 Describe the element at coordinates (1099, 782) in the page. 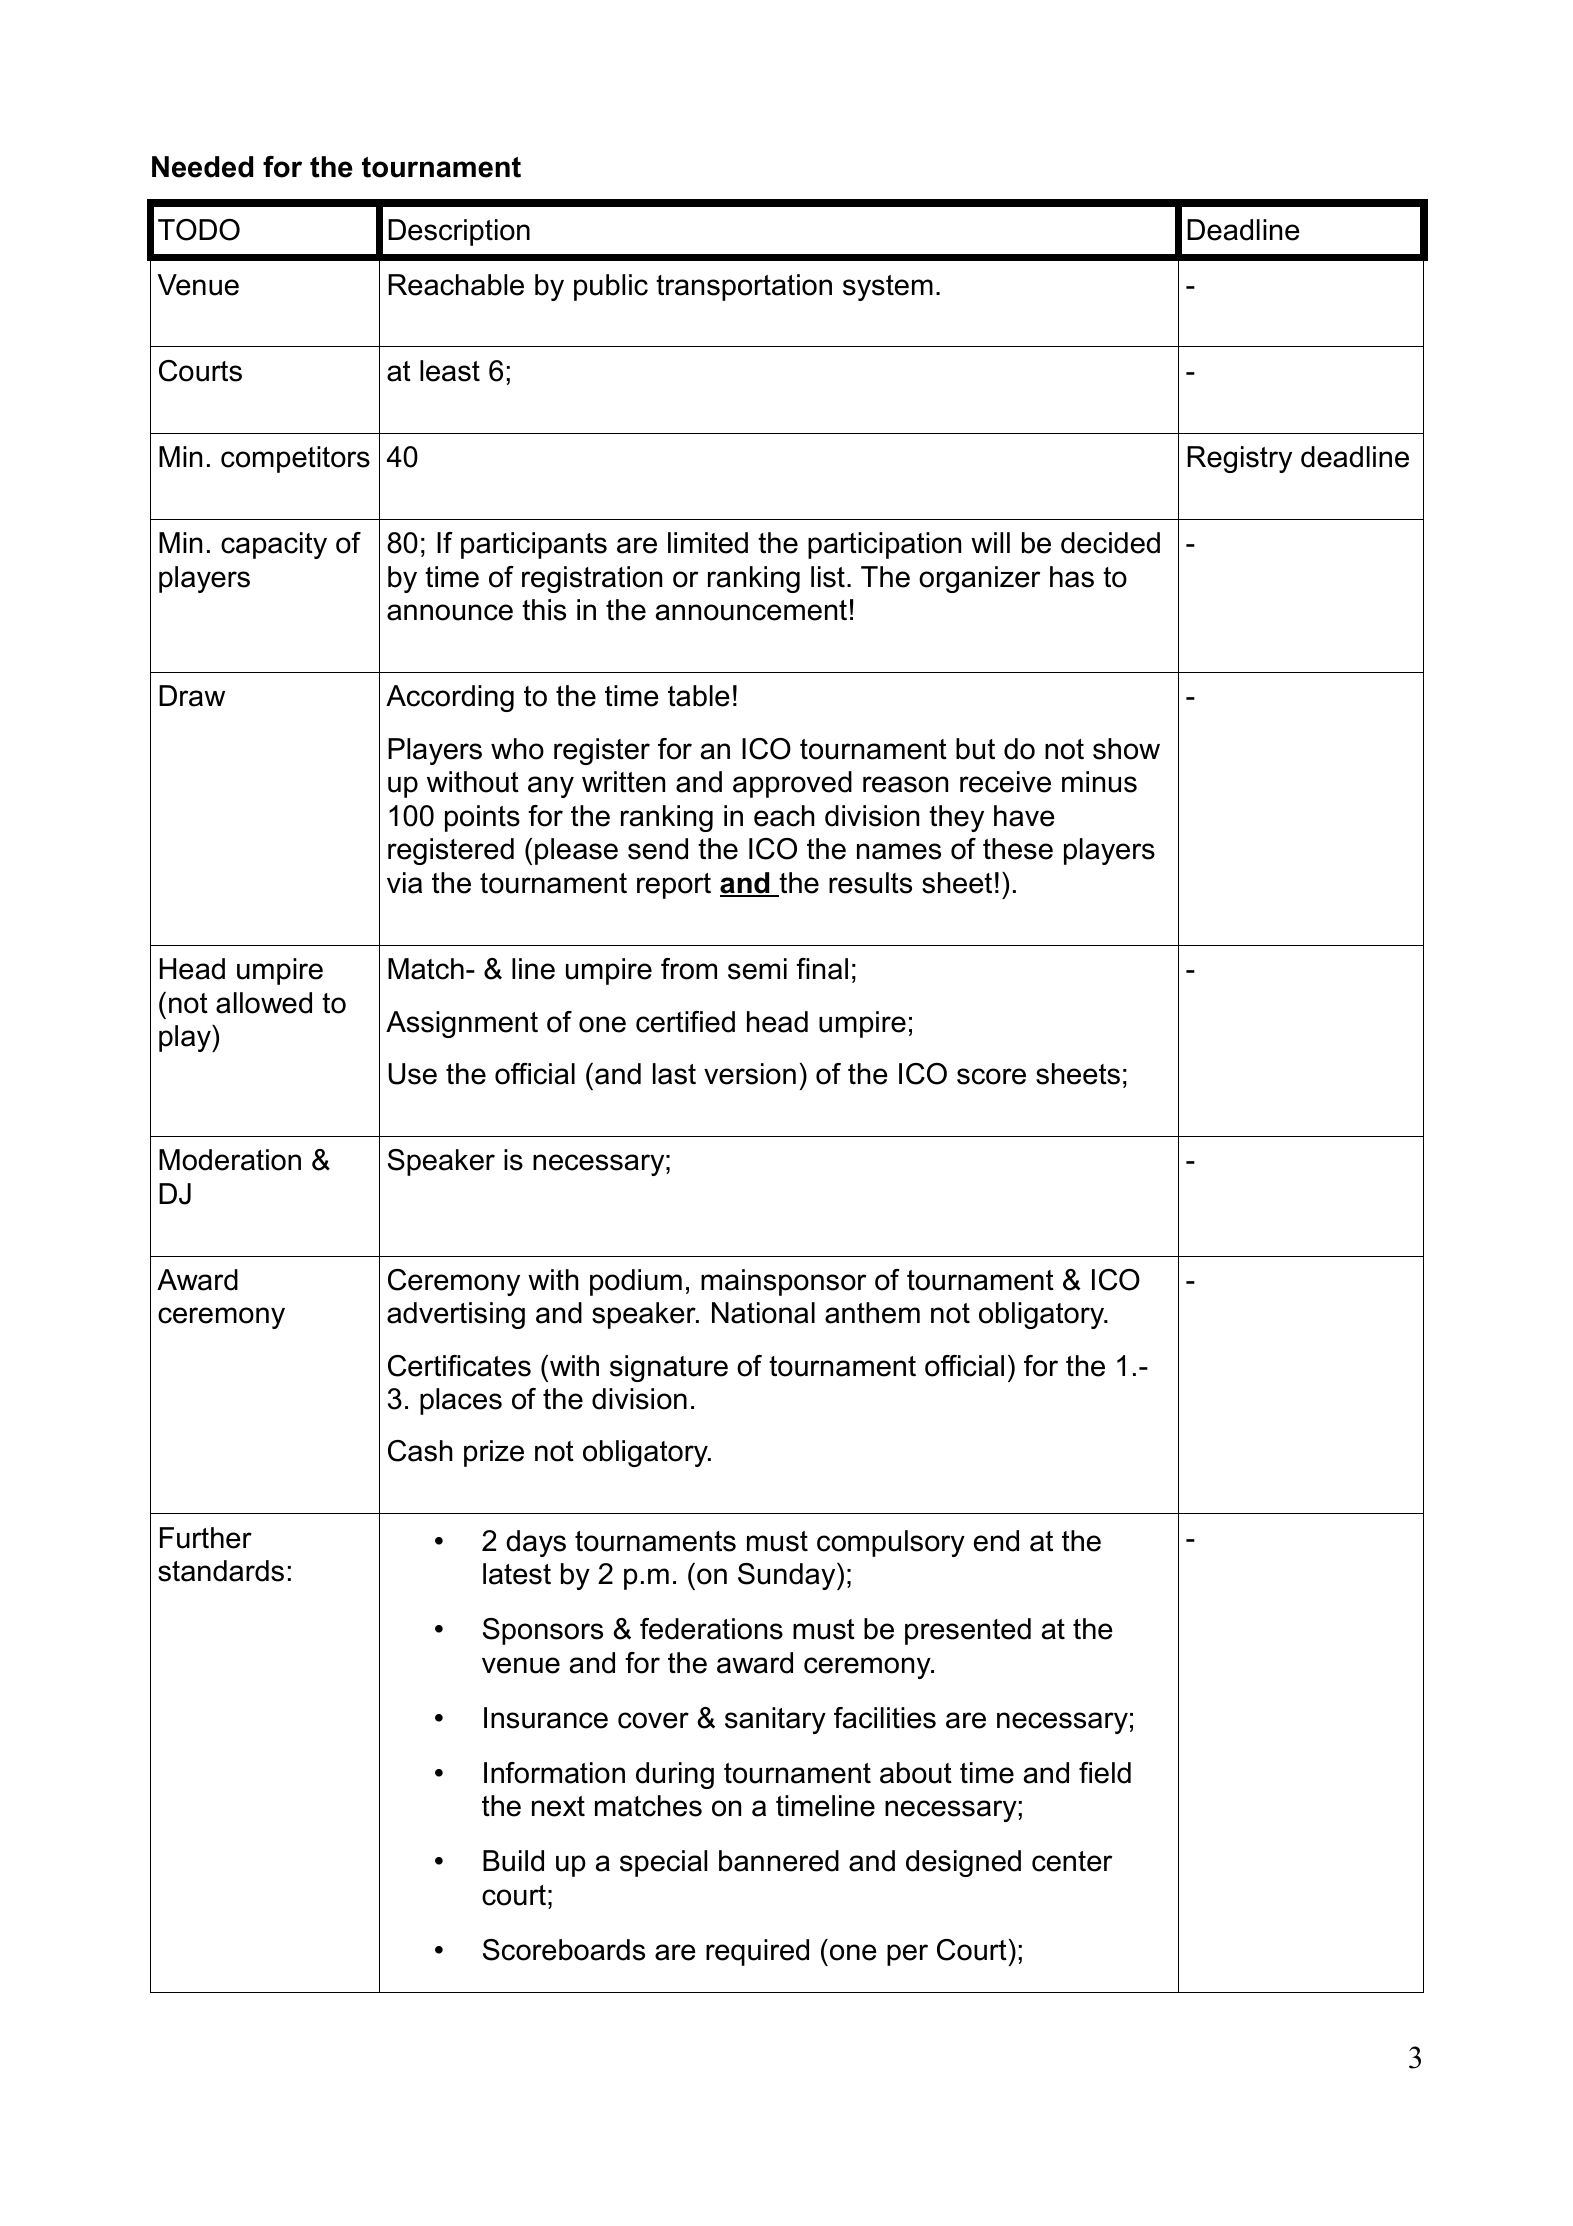

I see `minus` at that location.
